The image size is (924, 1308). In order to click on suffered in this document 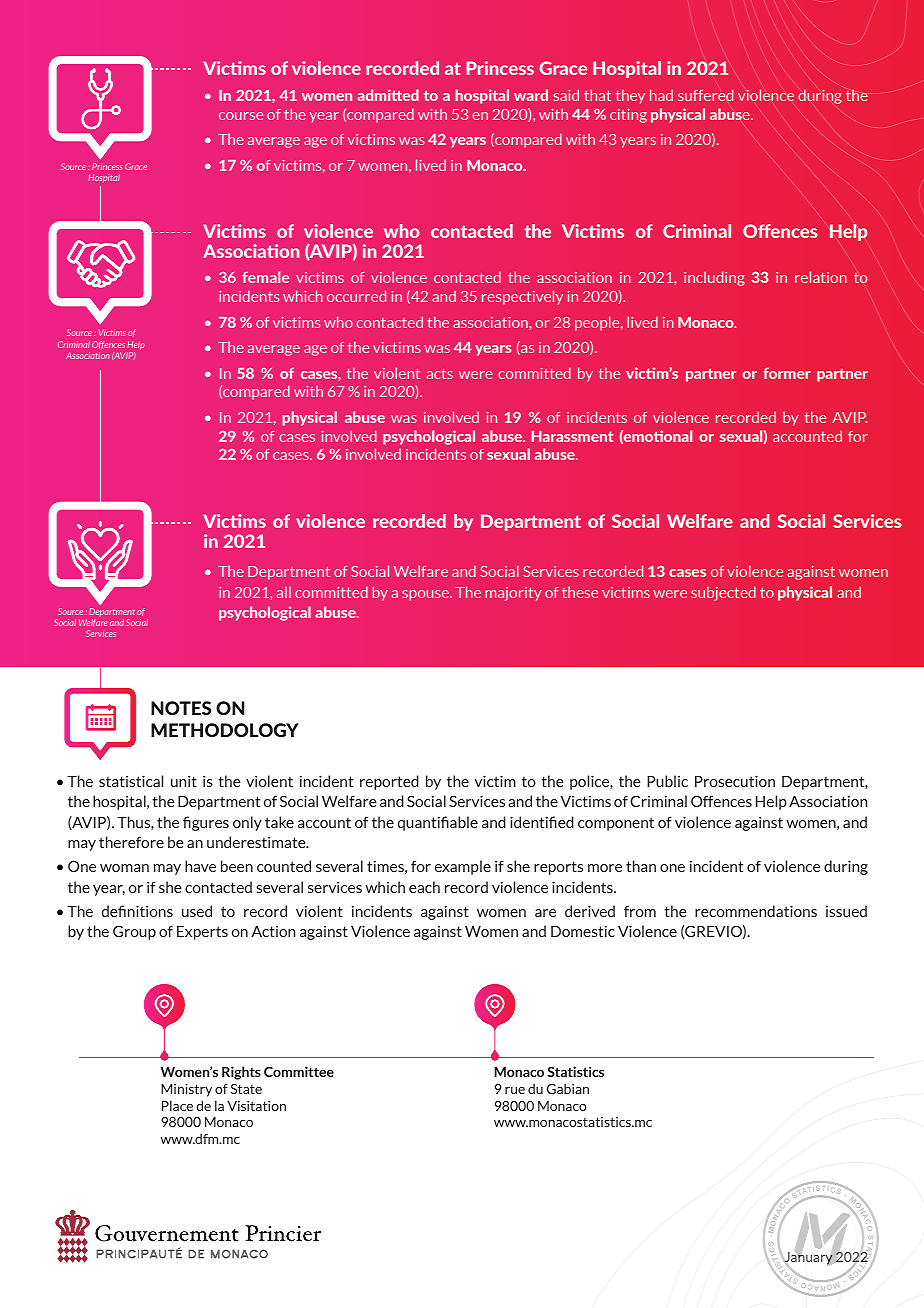, I will do `click(705, 95)`.
